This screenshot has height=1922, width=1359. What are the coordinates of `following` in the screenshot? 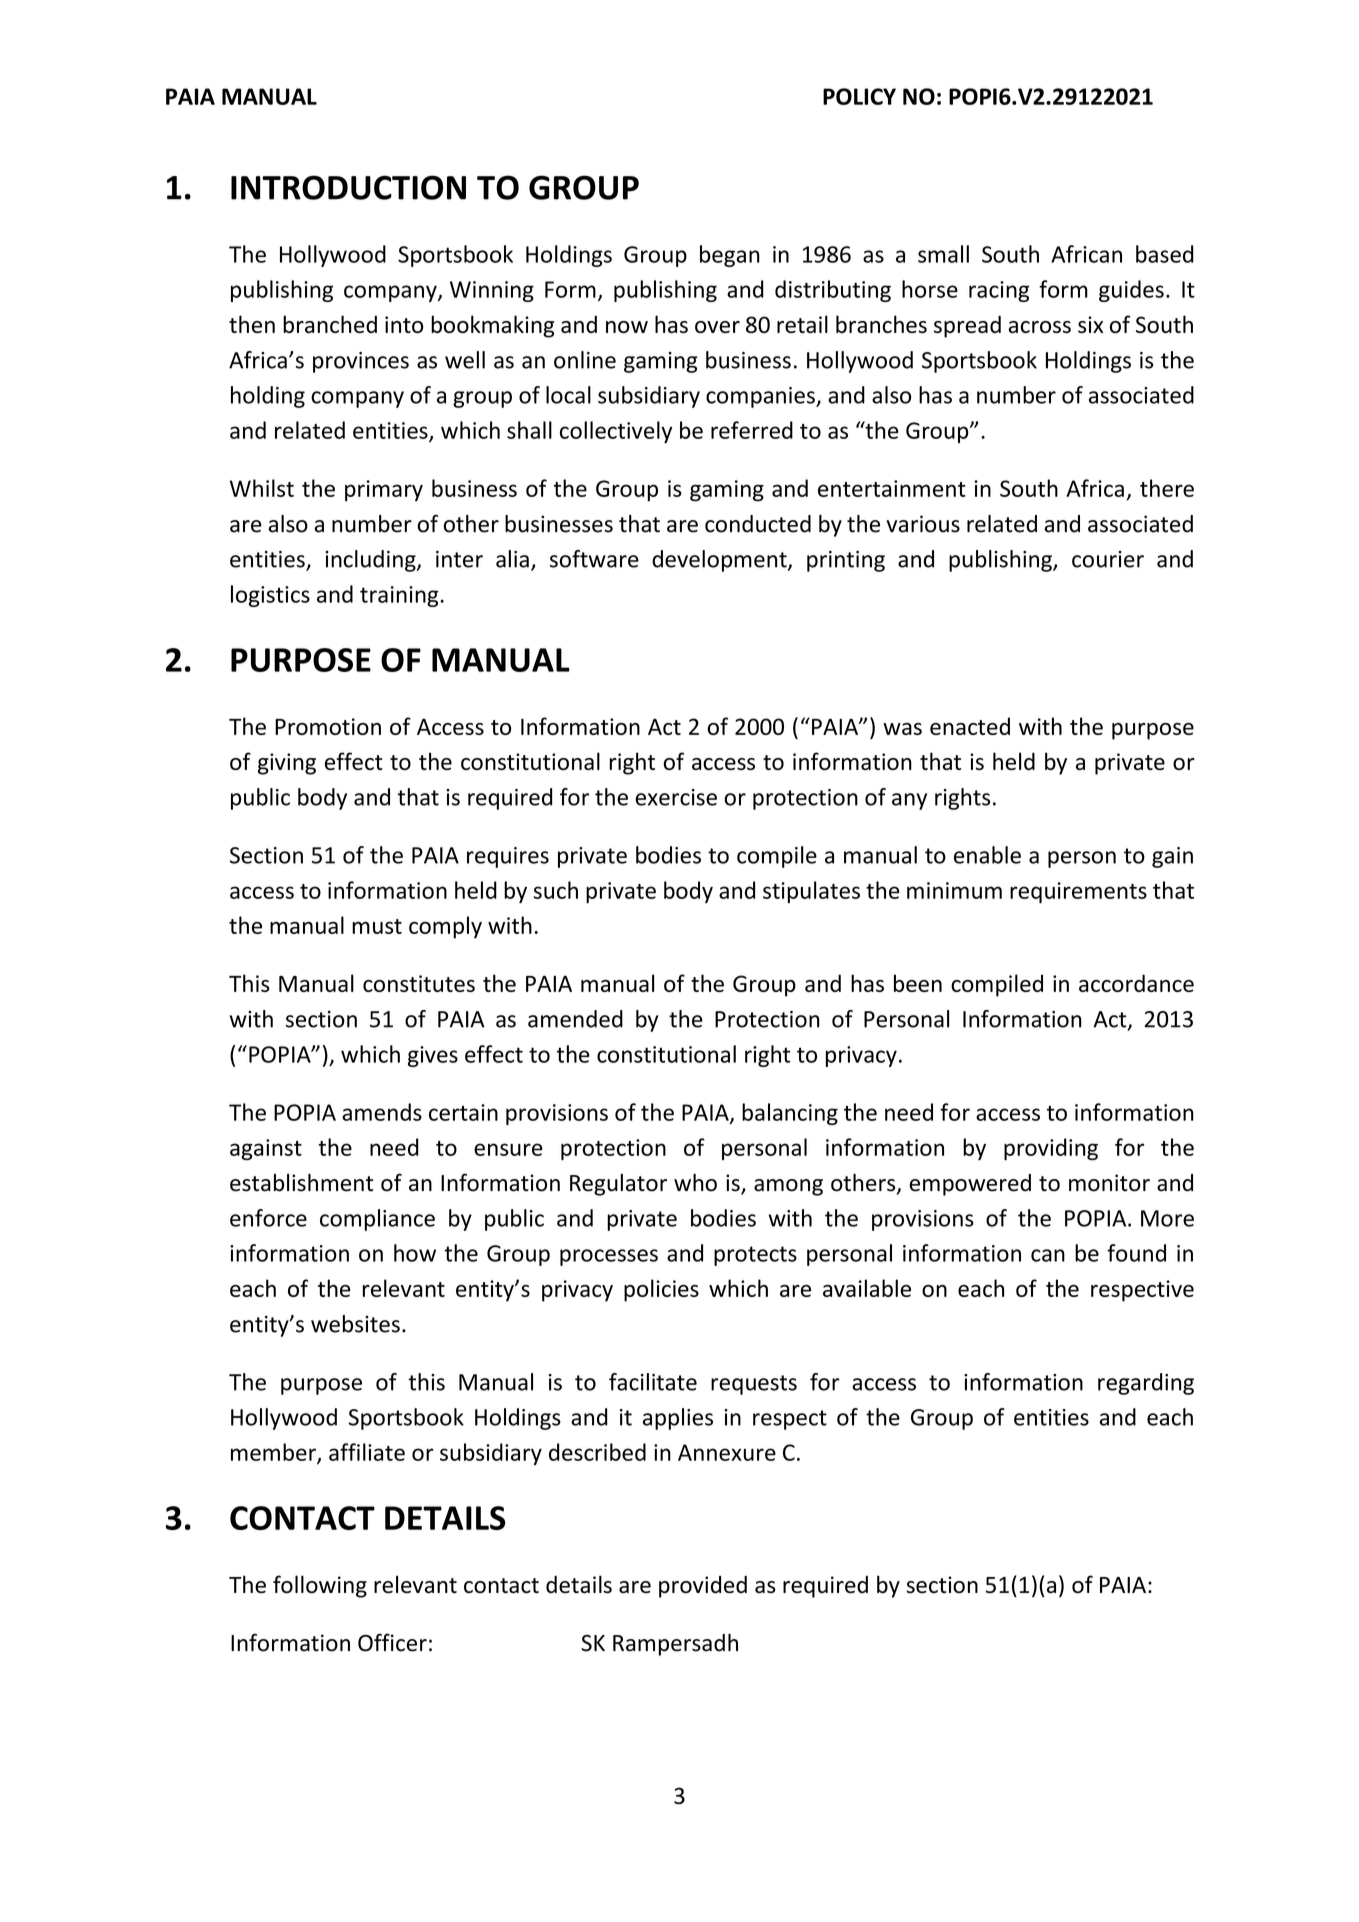 It's located at (320, 1586).
